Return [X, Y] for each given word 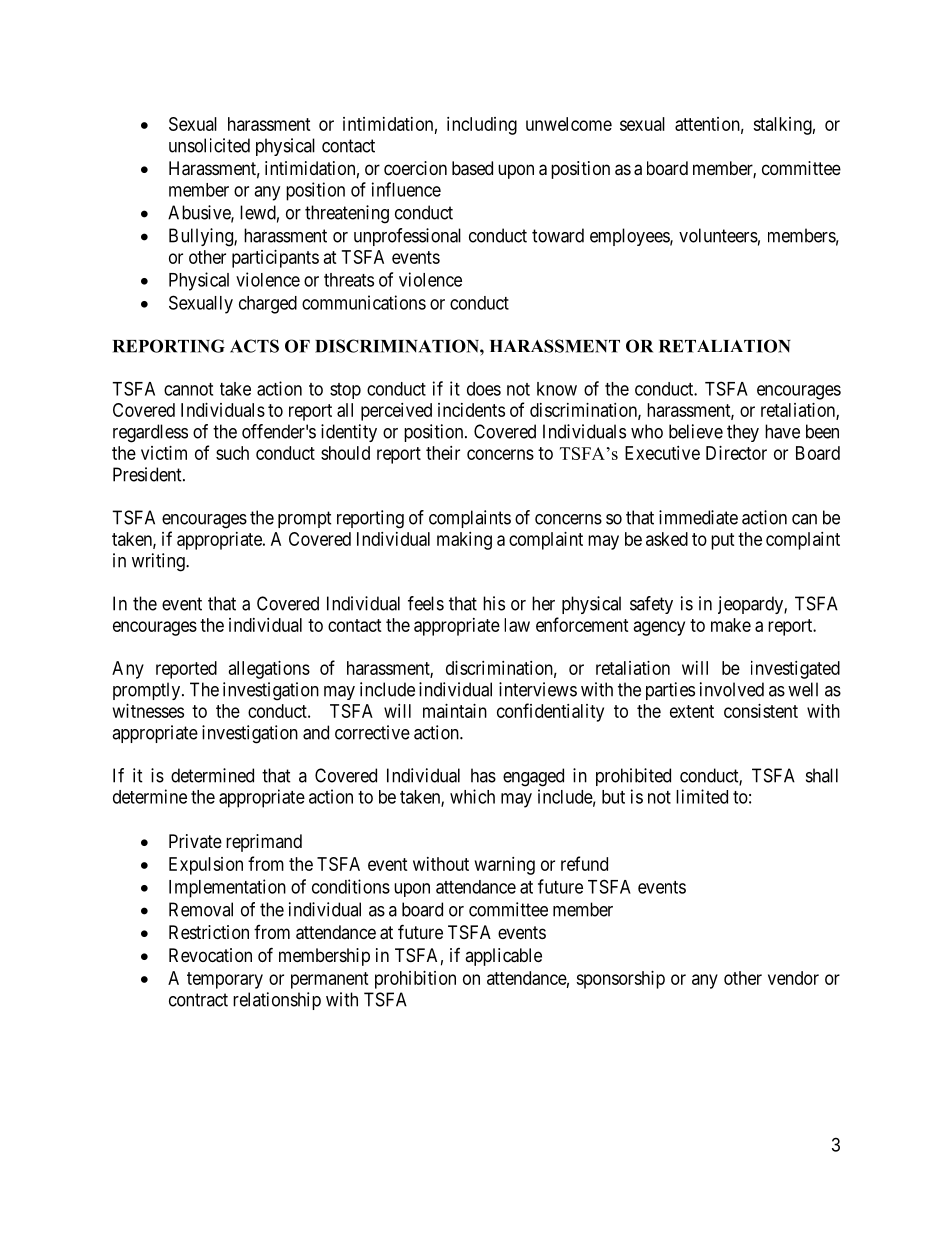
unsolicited [209, 145]
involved [732, 689]
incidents [471, 410]
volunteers [718, 235]
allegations [269, 670]
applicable [503, 957]
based [472, 168]
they [743, 433]
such [232, 453]
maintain [455, 711]
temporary [225, 980]
